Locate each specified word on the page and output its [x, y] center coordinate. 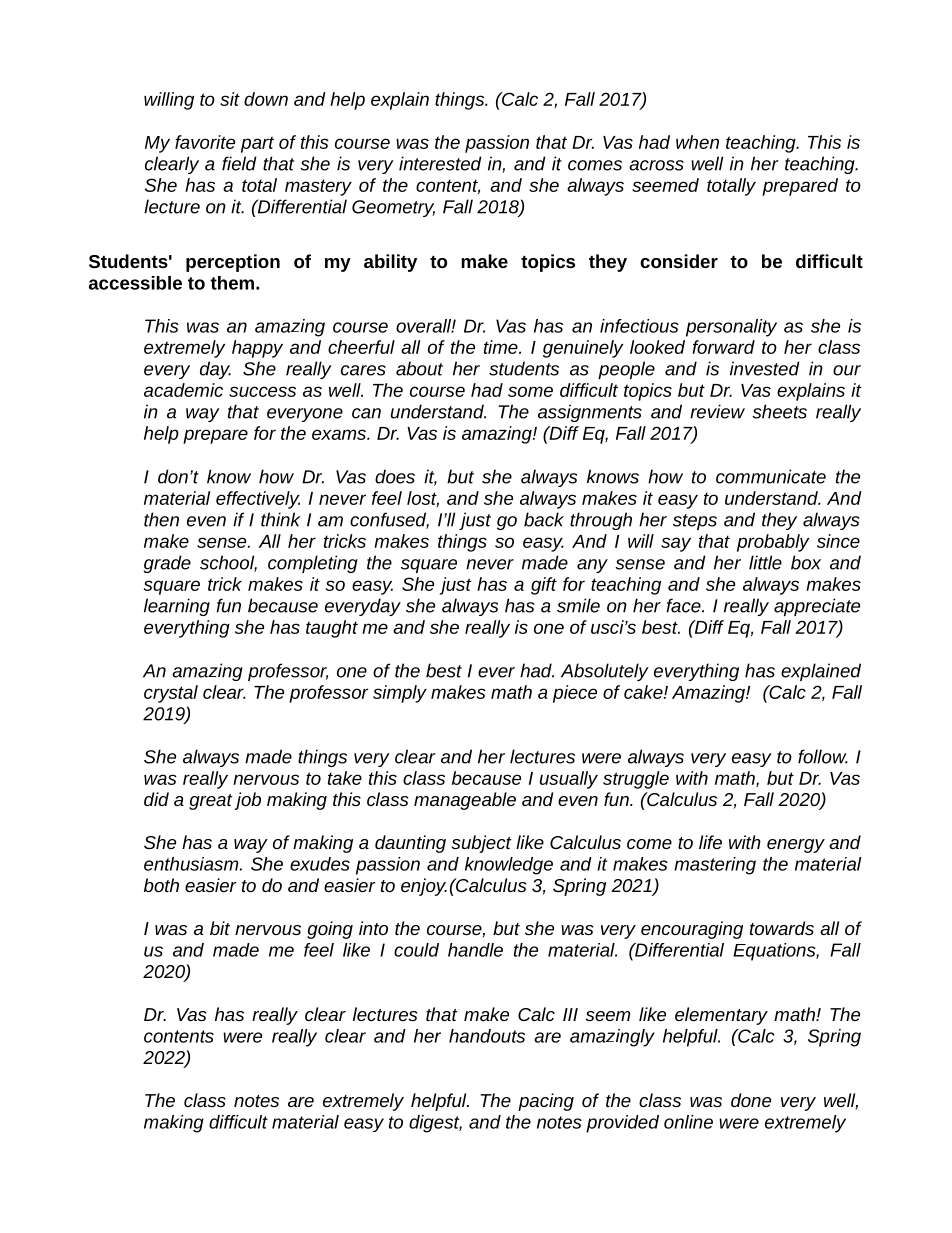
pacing [546, 1102]
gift [544, 586]
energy [796, 846]
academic [183, 390]
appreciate [817, 607]
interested [440, 163]
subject [482, 844]
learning [177, 607]
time [502, 347]
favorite [205, 142]
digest [435, 1124]
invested [765, 368]
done [751, 1100]
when [697, 142]
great [211, 802]
